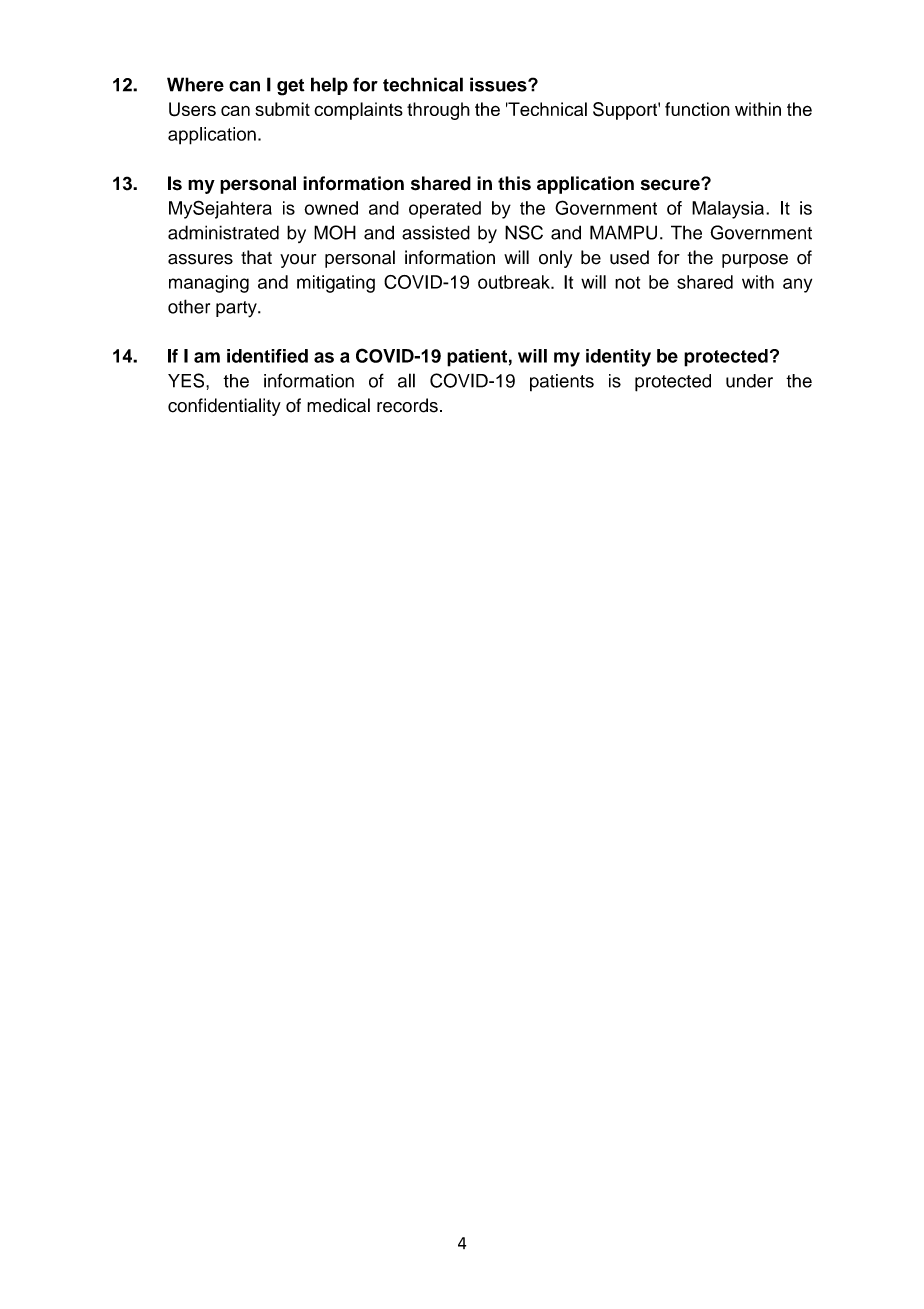  What do you see at coordinates (755, 261) in the image?
I see `purpose` at bounding box center [755, 261].
